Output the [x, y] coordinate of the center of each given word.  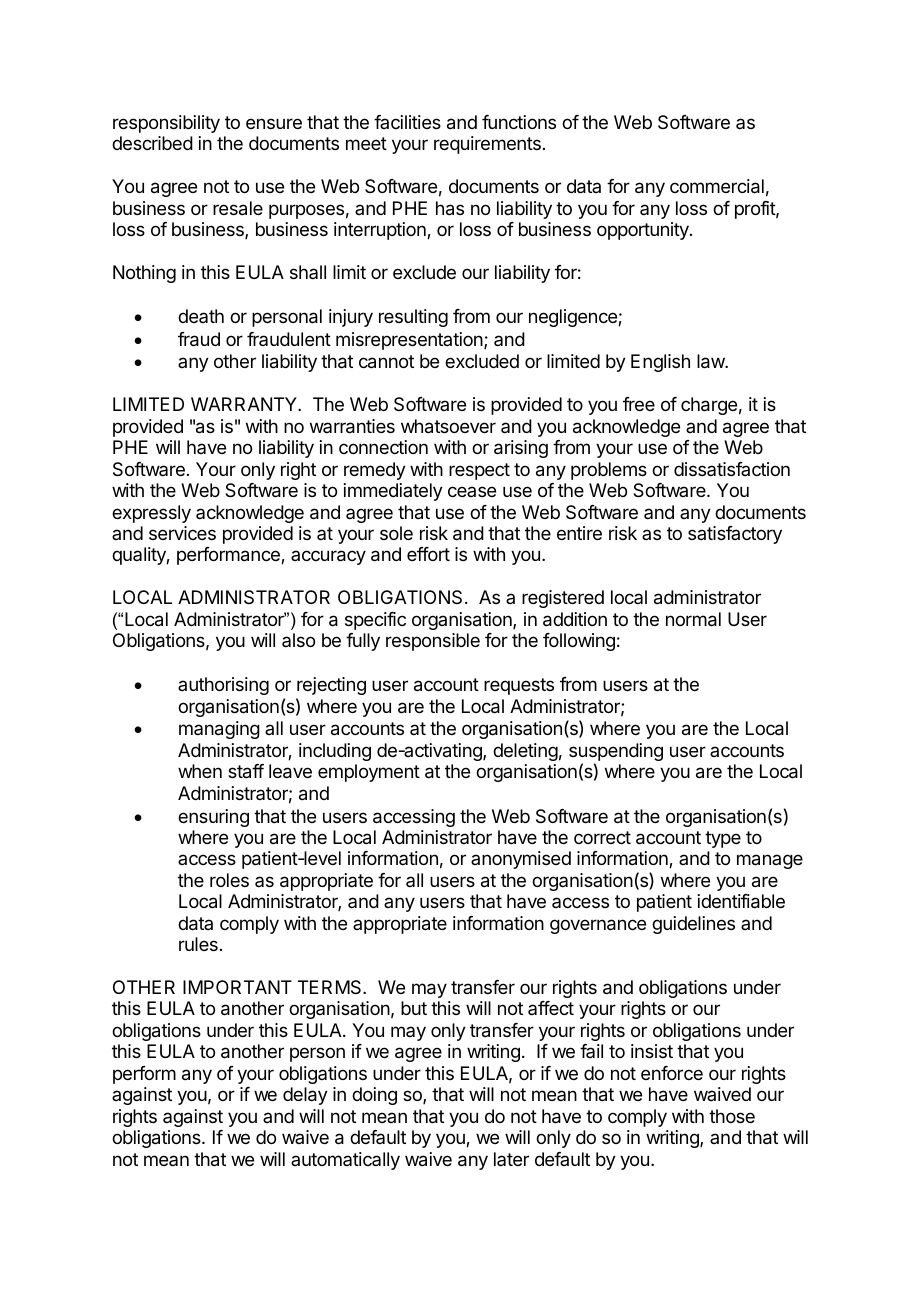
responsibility [166, 124]
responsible [433, 642]
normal [693, 619]
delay [305, 1096]
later [511, 1159]
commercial [717, 186]
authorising [223, 686]
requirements [487, 145]
